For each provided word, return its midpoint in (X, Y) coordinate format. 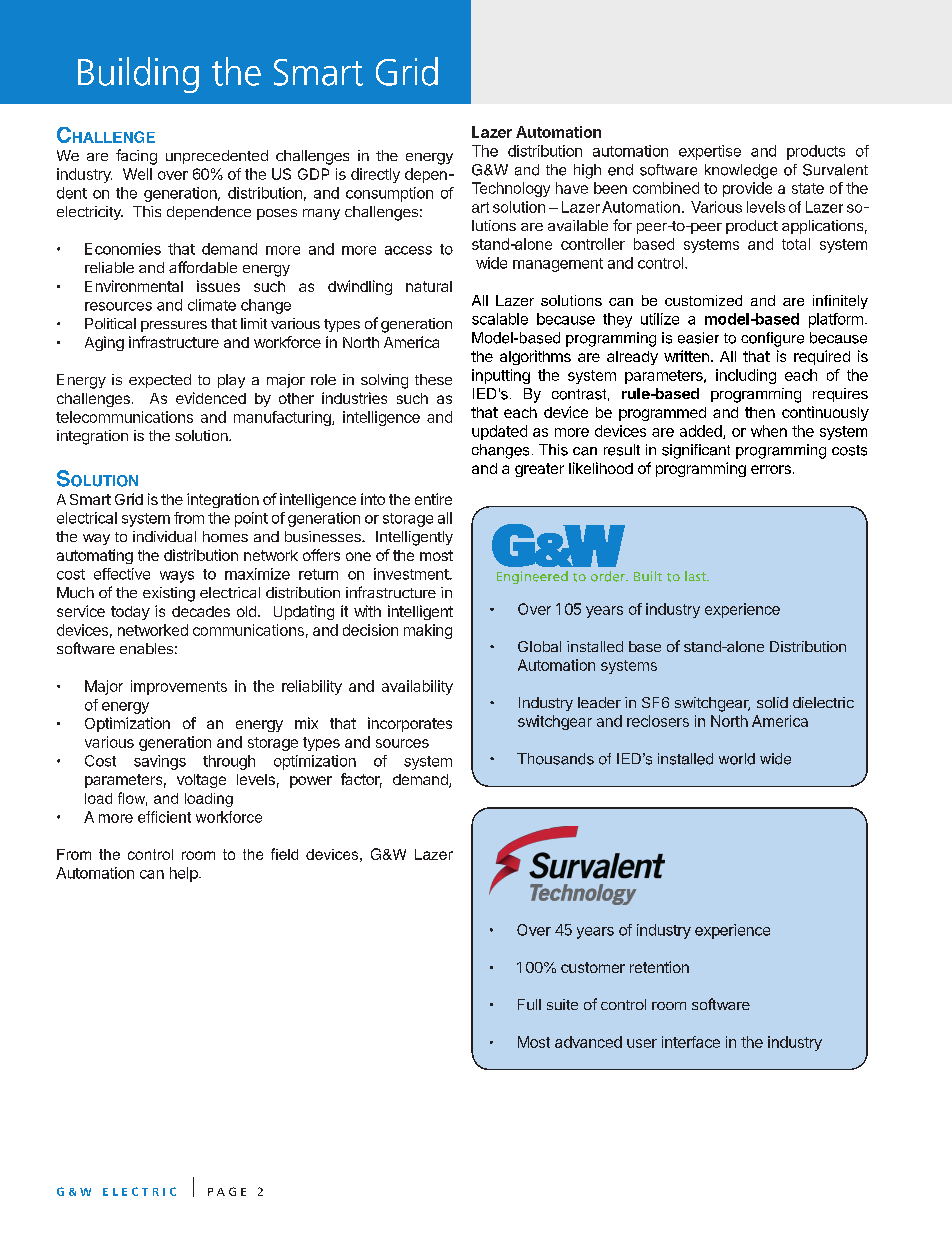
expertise (710, 152)
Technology (511, 189)
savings (160, 762)
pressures (174, 326)
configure (772, 339)
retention (659, 967)
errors (771, 469)
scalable (500, 319)
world (737, 759)
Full (529, 1004)
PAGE (227, 1191)
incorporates (410, 724)
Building (138, 75)
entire (433, 499)
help (185, 874)
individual (164, 536)
